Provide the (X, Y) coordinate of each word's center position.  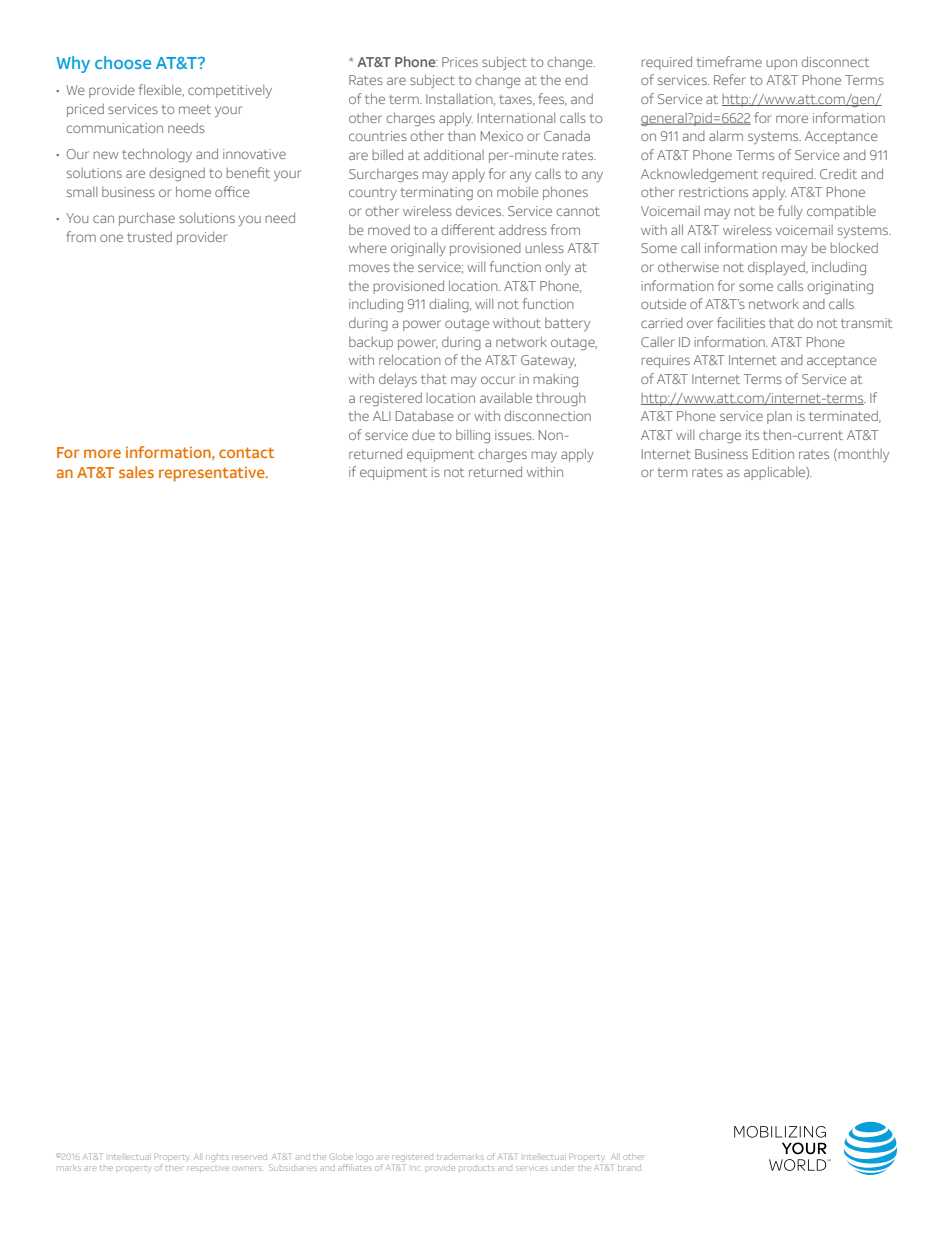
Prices (460, 62)
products (477, 1168)
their (174, 1168)
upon (781, 64)
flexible (161, 90)
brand (629, 1168)
